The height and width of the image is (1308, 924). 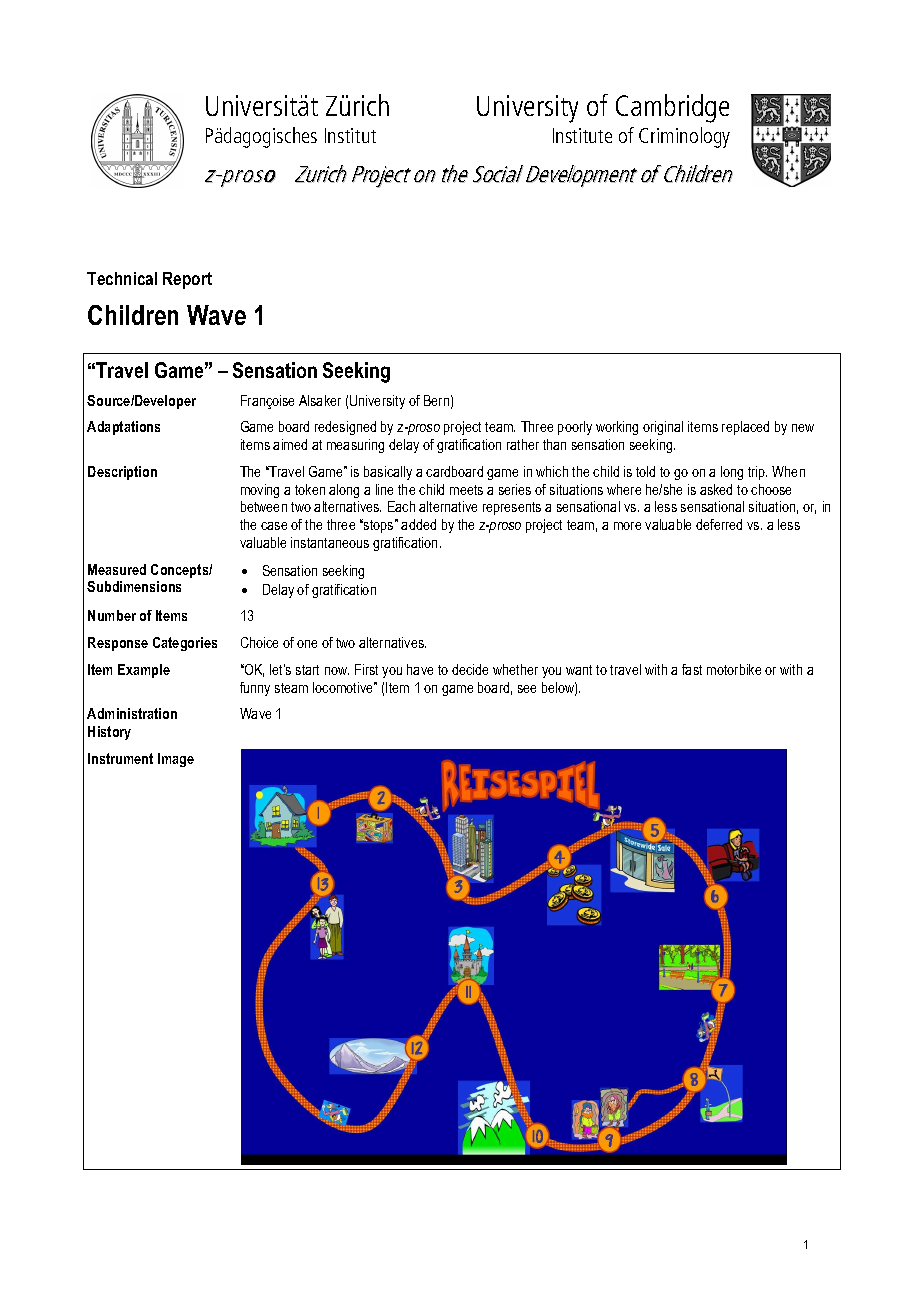 I want to click on Technical, so click(x=122, y=278).
